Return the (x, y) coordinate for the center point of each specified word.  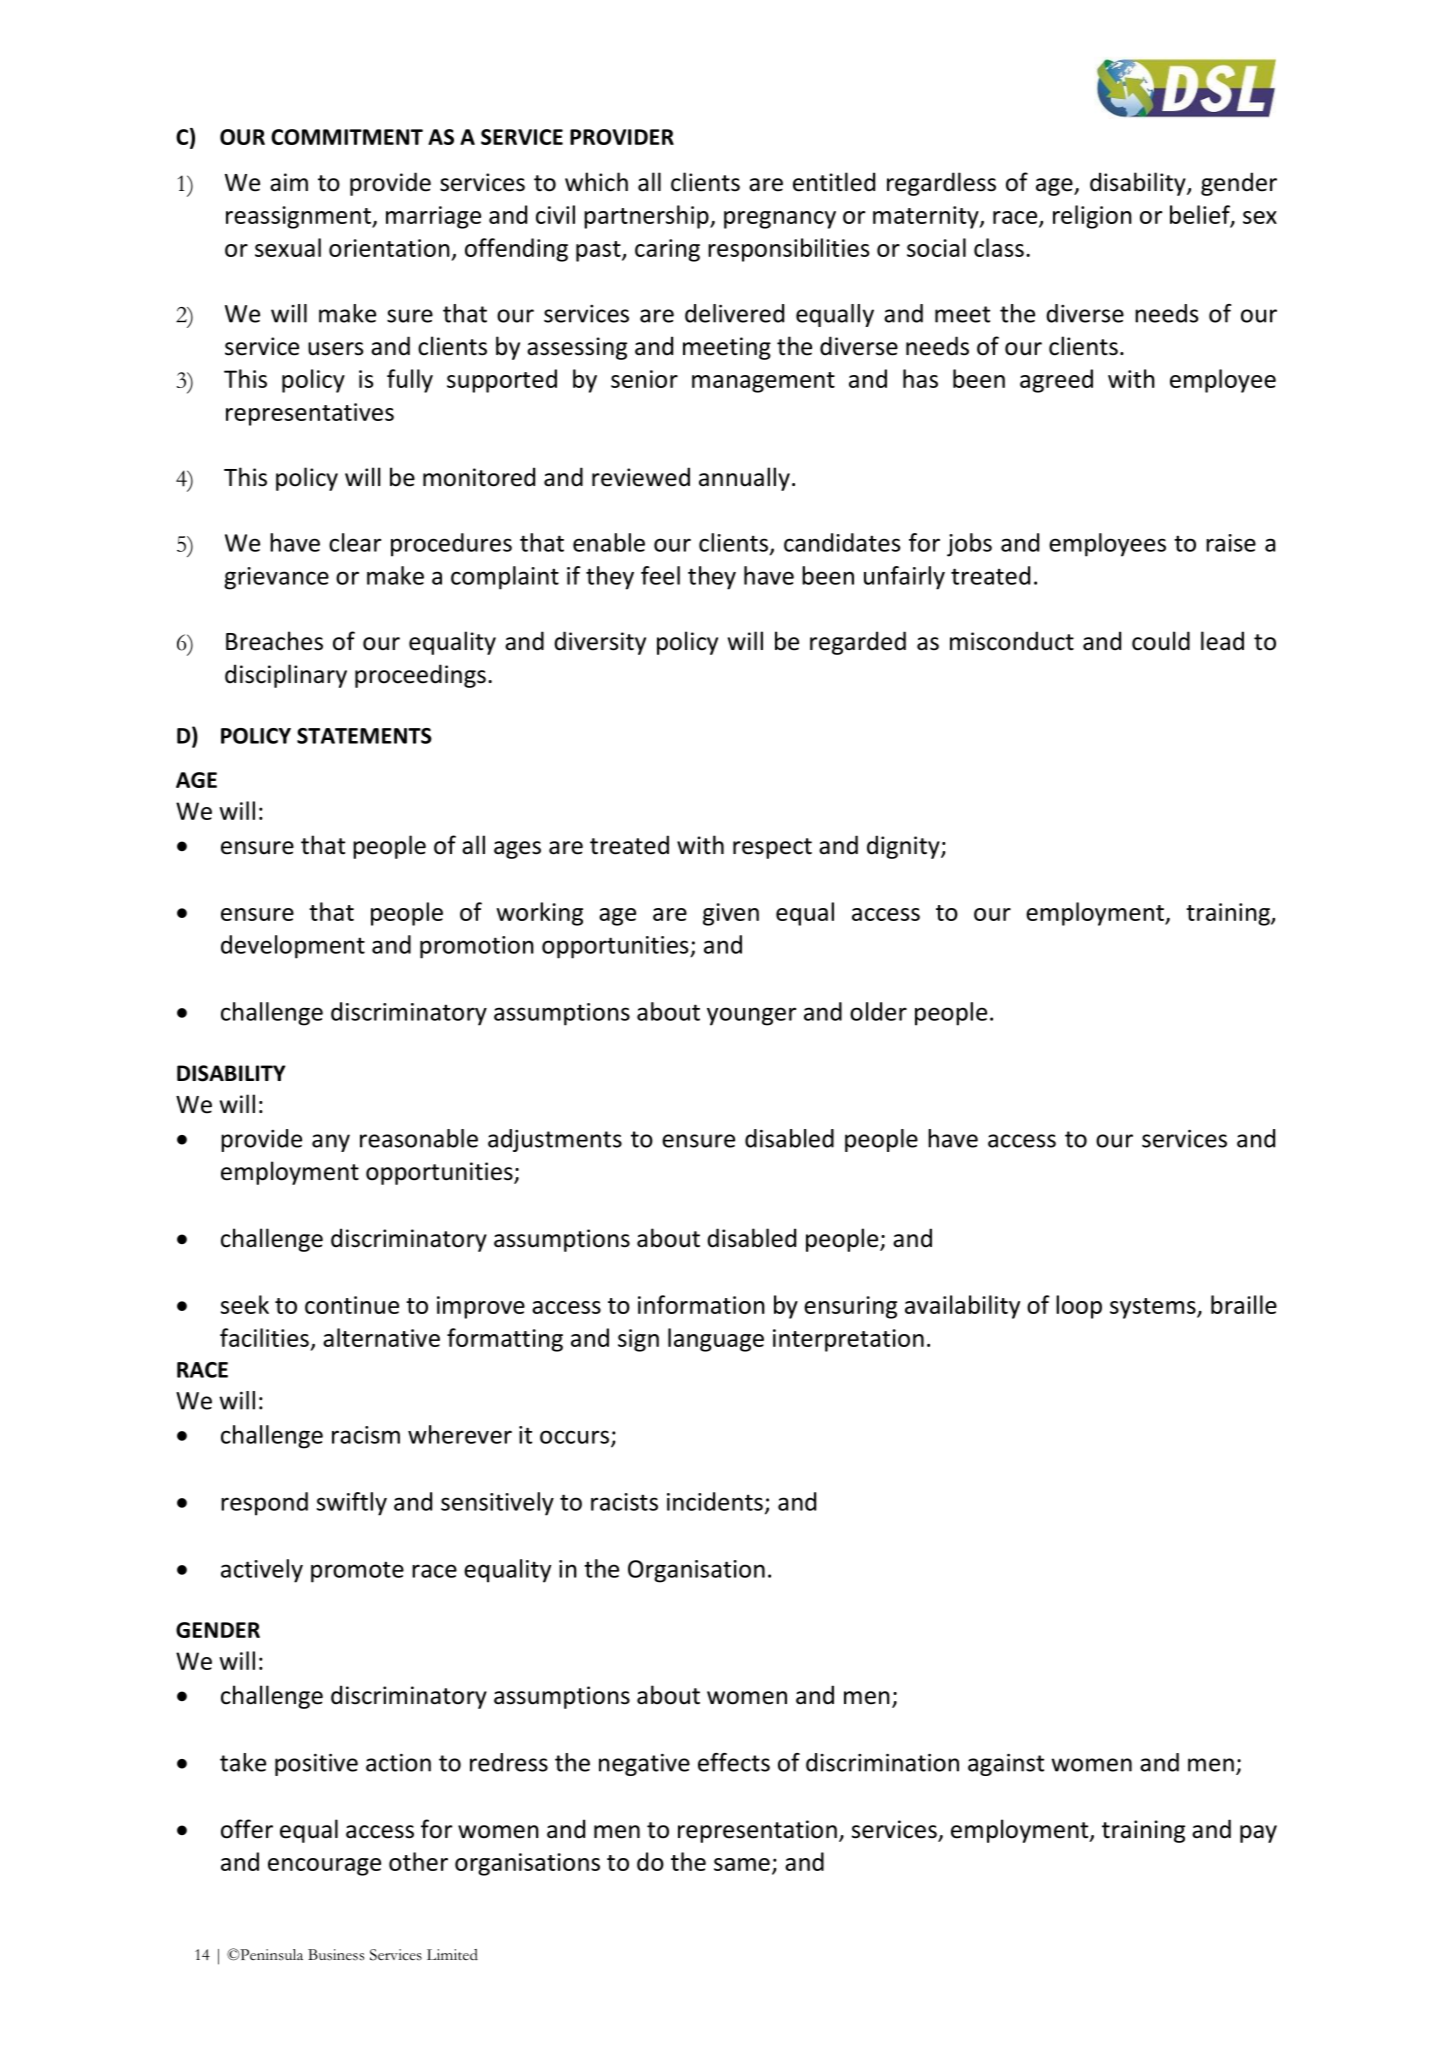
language (716, 1340)
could (1161, 641)
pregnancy (780, 220)
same (742, 1864)
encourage (324, 1867)
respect (772, 848)
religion (1092, 217)
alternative (381, 1337)
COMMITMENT (347, 137)
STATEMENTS (364, 736)
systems (1154, 1308)
